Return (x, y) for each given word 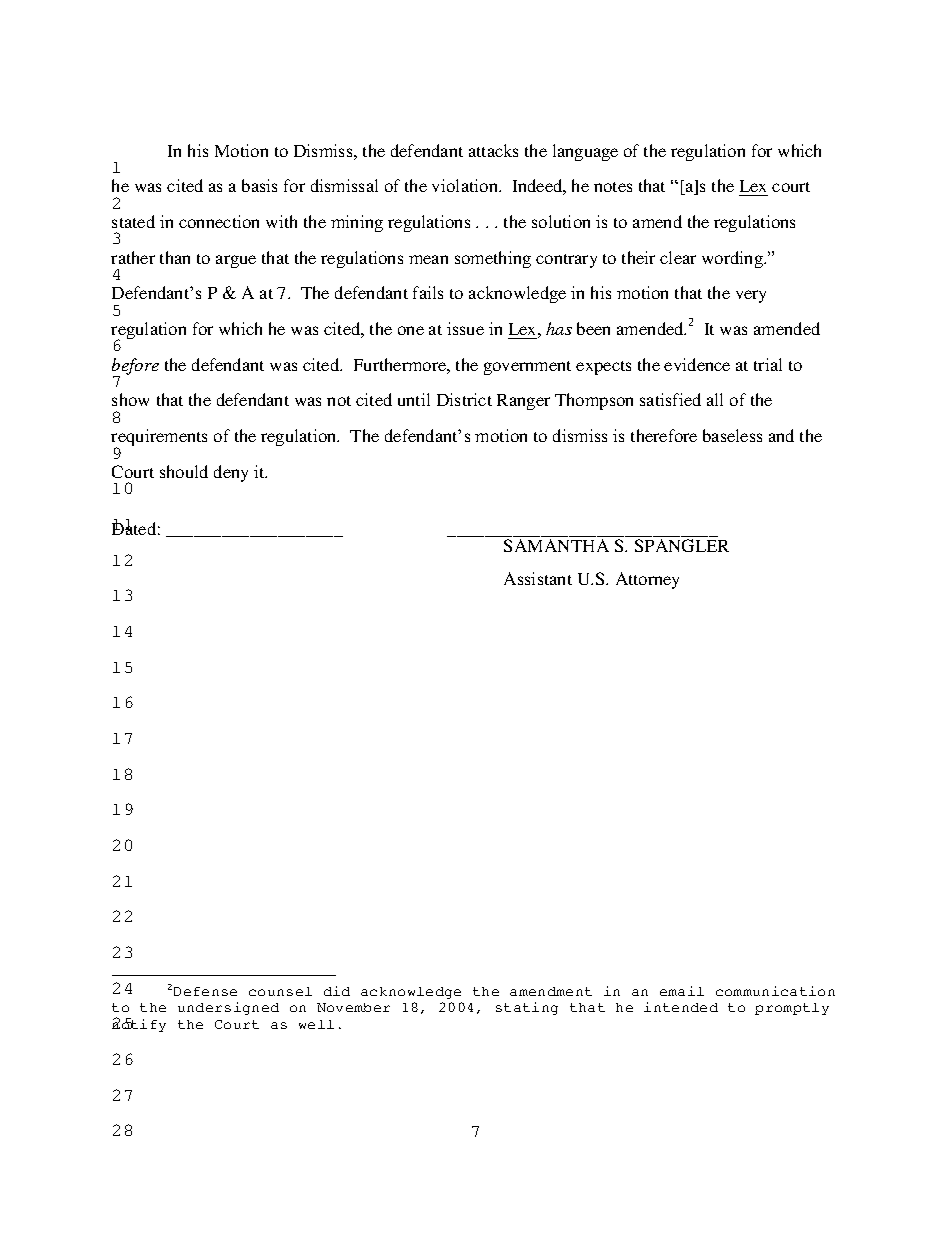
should (184, 471)
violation (466, 185)
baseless (732, 435)
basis (259, 185)
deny (231, 473)
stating (527, 1008)
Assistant (538, 578)
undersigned (228, 1008)
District (464, 399)
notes (613, 187)
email (682, 991)
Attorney (647, 580)
